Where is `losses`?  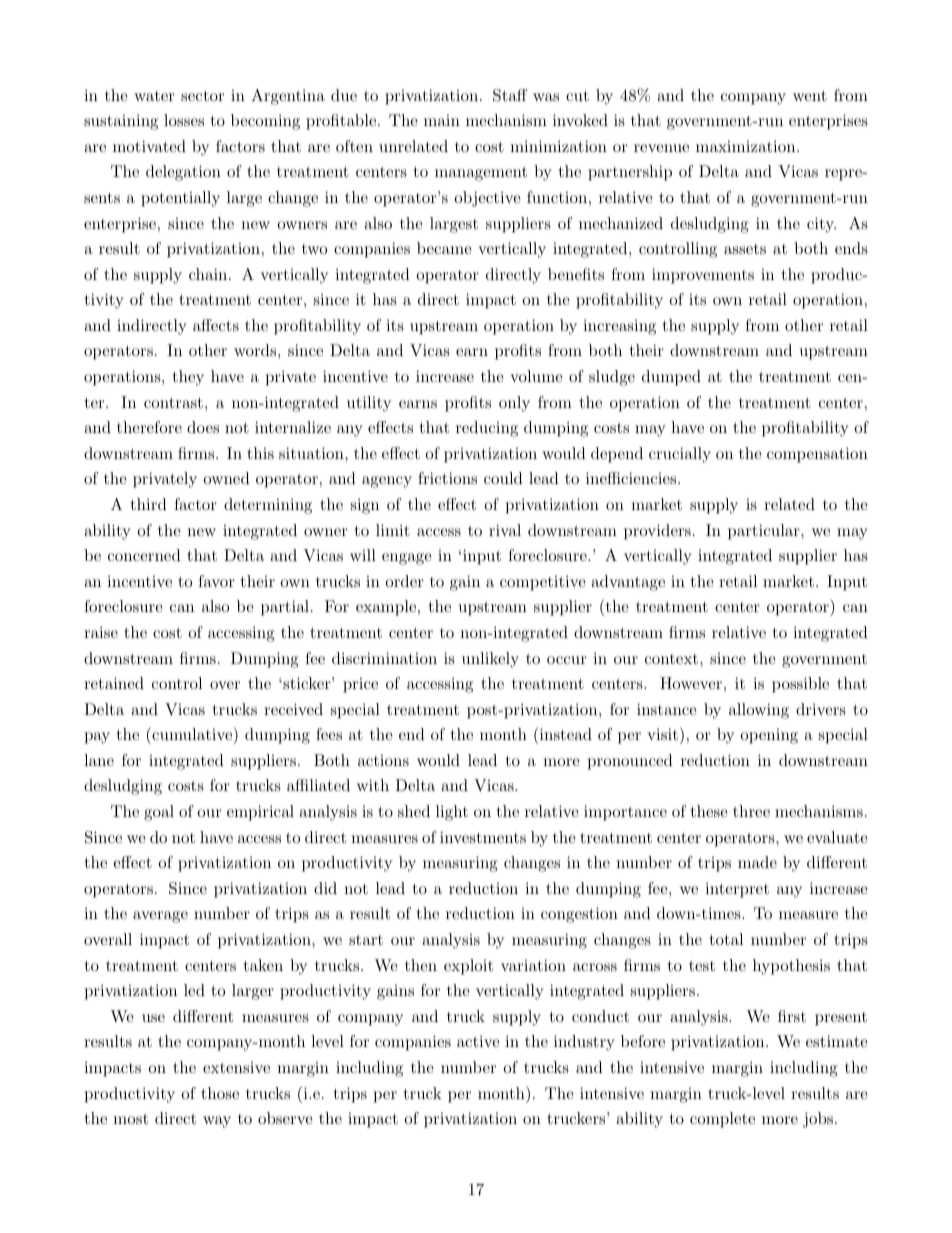
losses is located at coordinates (184, 120).
